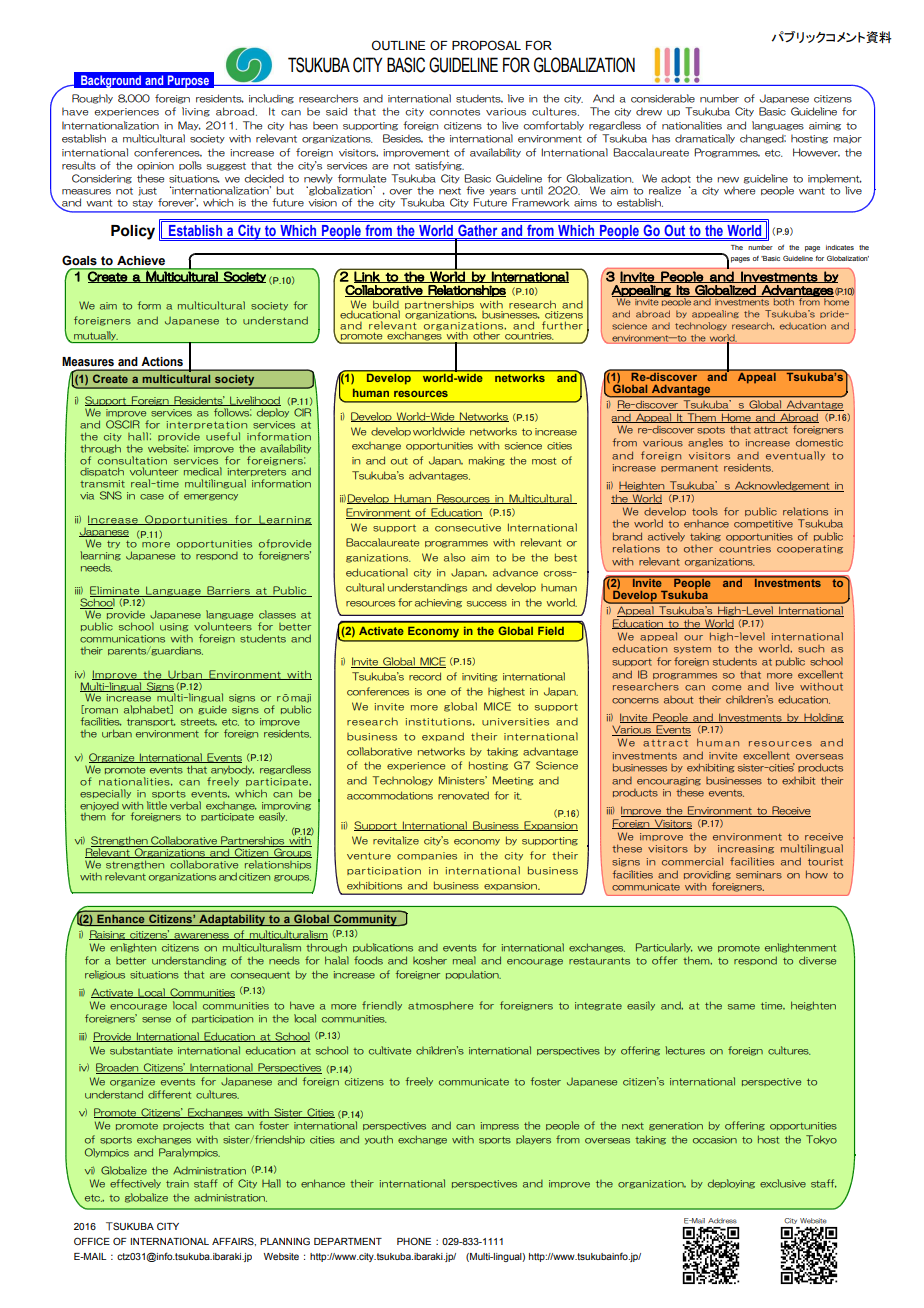  I want to click on such, so click(811, 649).
